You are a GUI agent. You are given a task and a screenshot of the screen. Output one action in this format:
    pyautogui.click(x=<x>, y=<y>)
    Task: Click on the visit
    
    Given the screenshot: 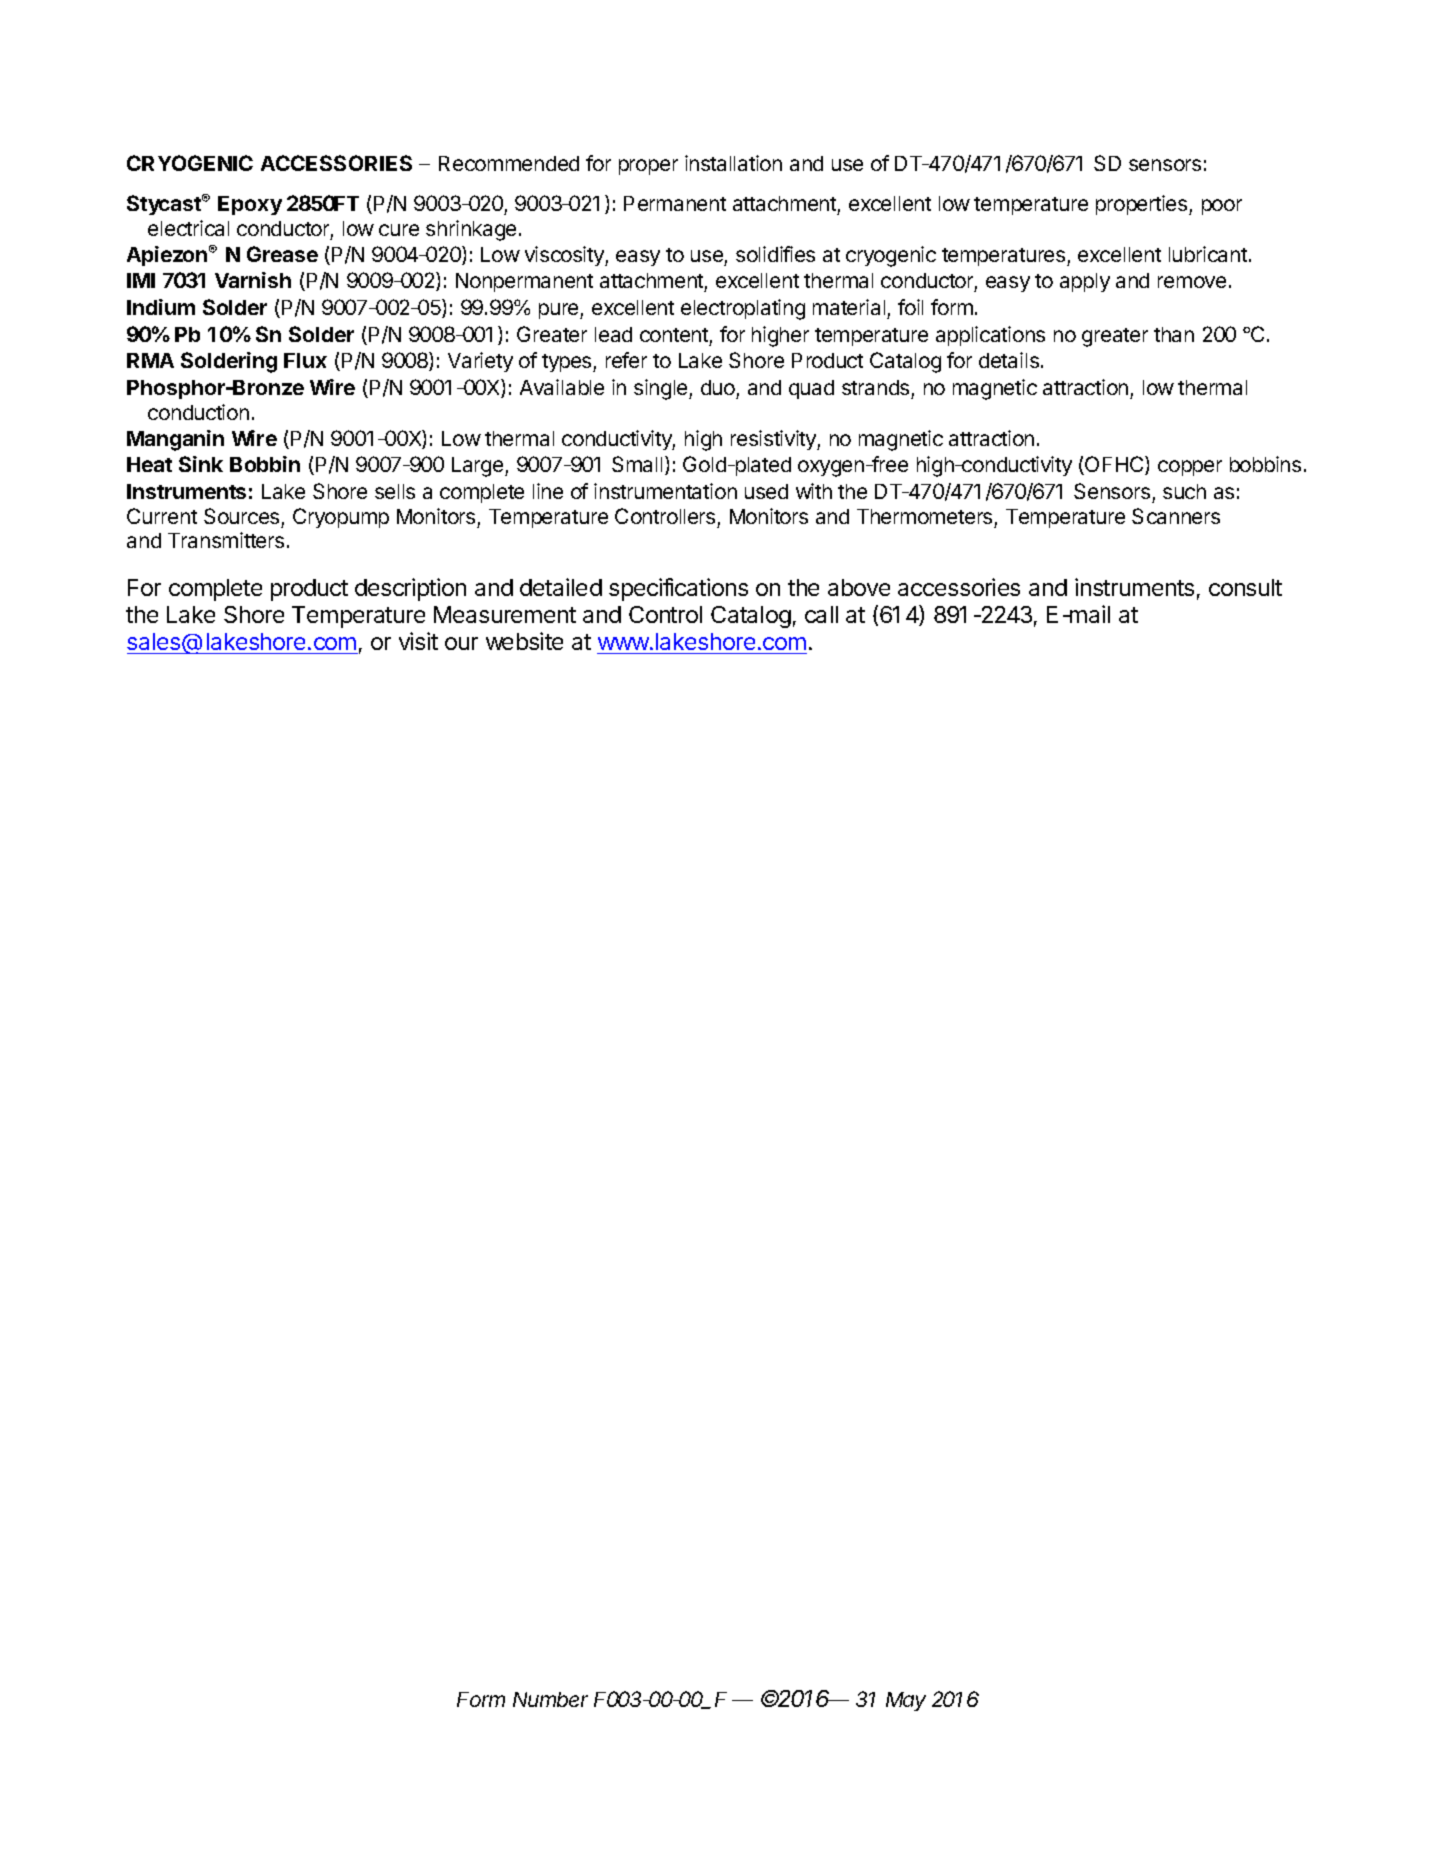 What is the action you would take?
    pyautogui.click(x=418, y=641)
